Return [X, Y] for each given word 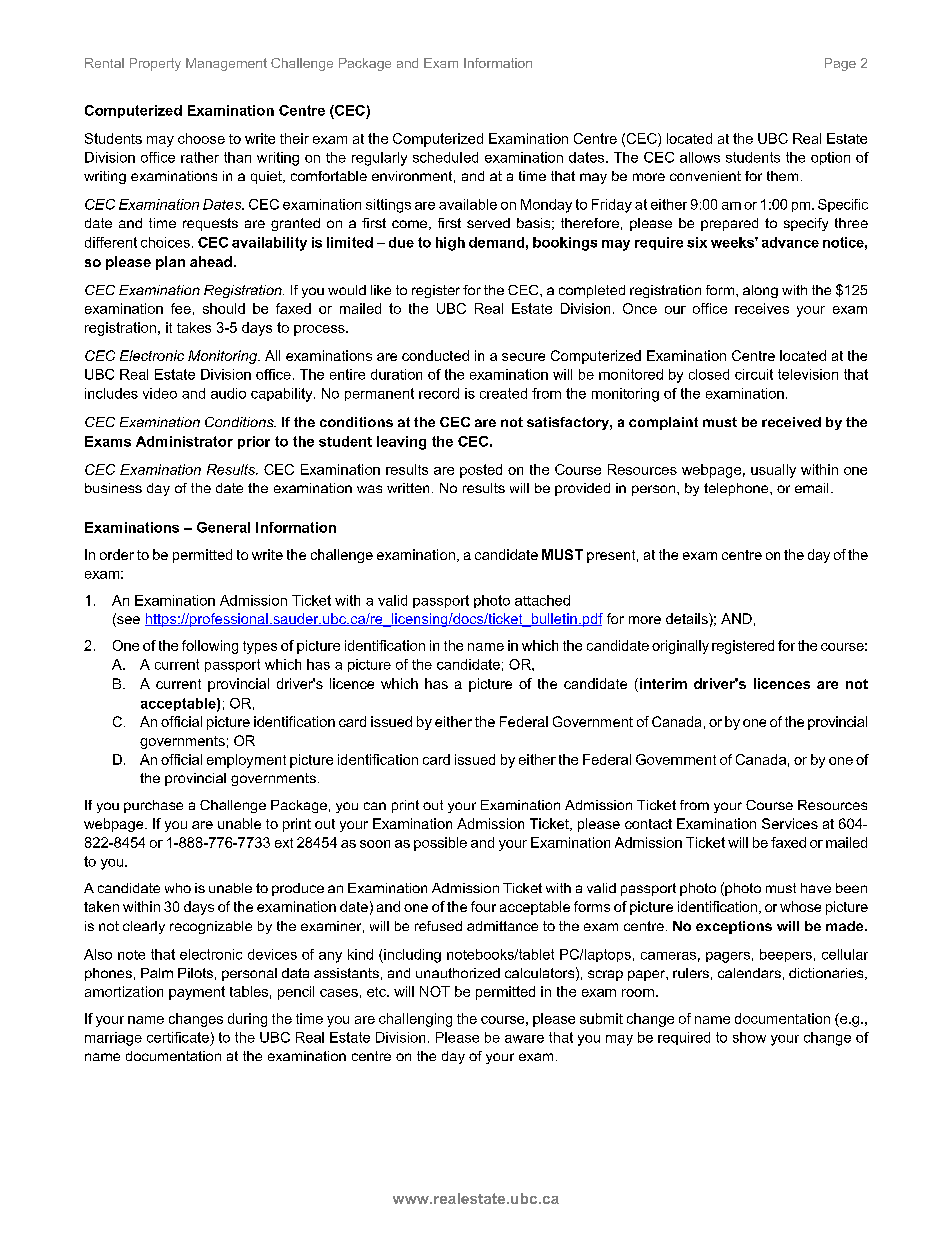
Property [155, 64]
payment [197, 993]
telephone [737, 489]
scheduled [445, 157]
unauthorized [458, 973]
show [749, 1037]
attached [542, 600]
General [223, 527]
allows [700, 157]
